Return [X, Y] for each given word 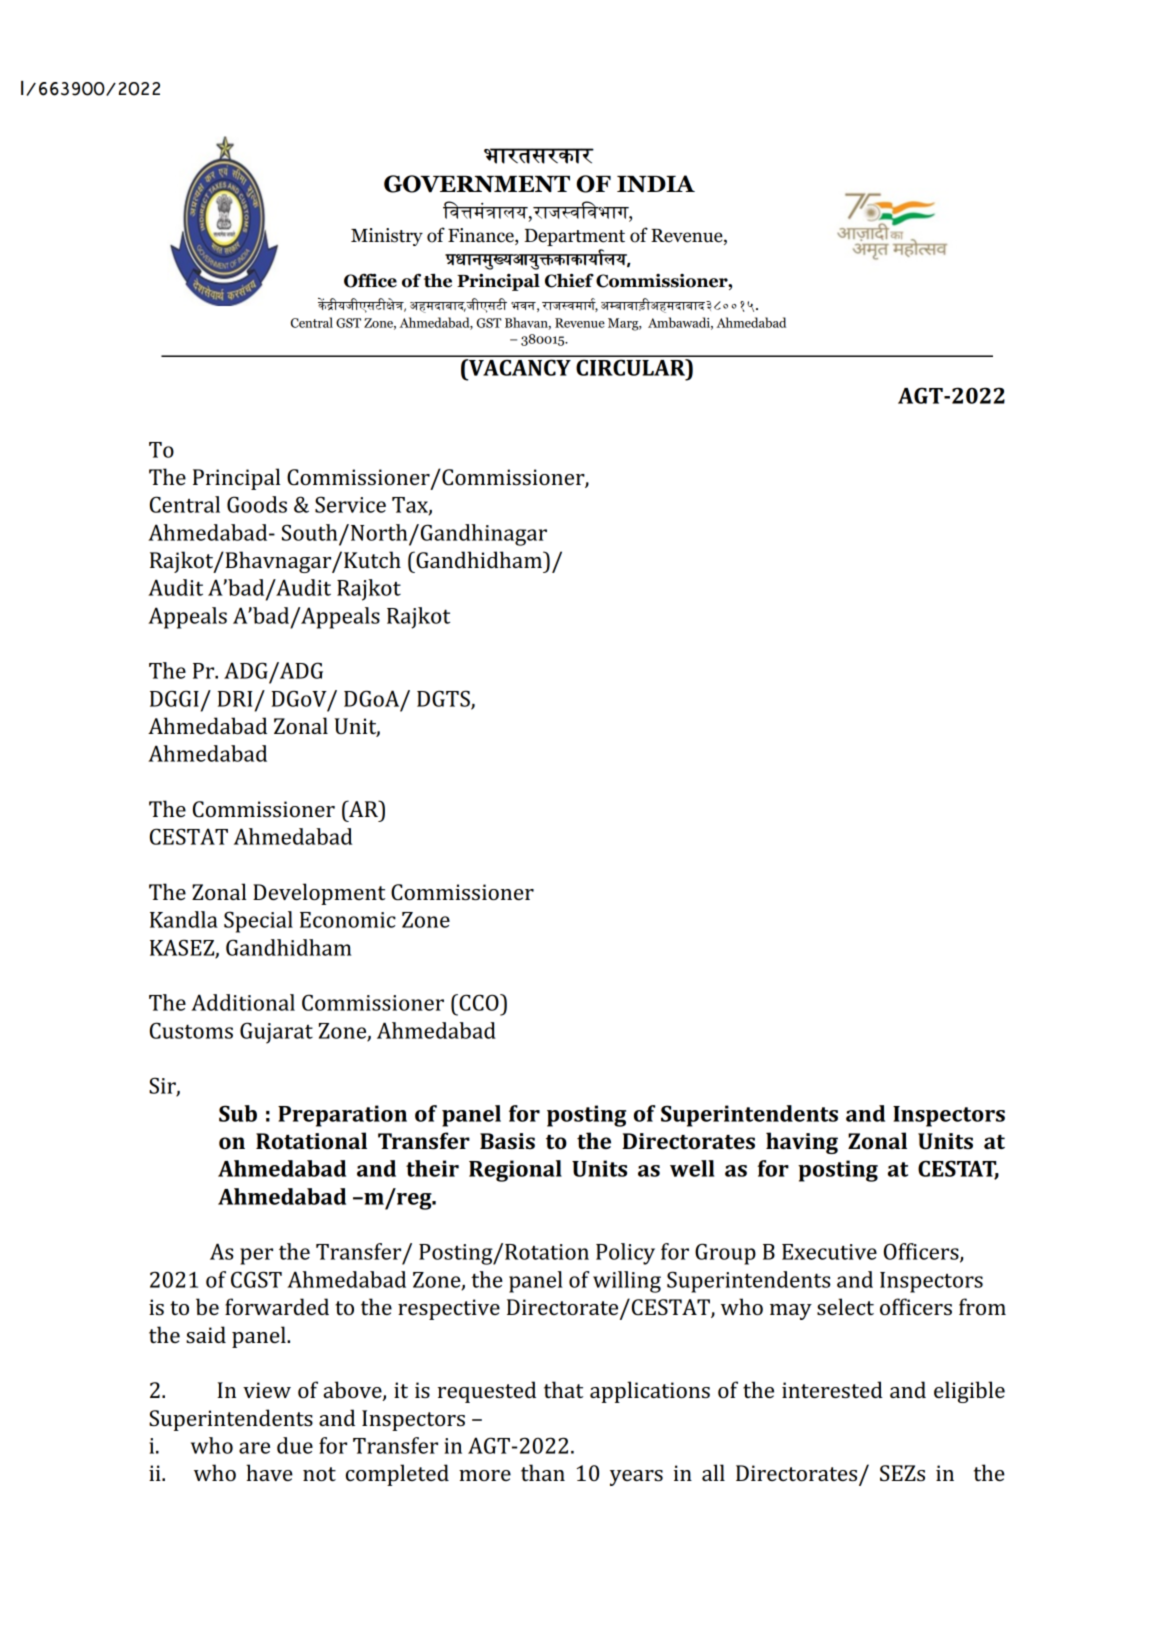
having [802, 1143]
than [543, 1472]
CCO [479, 1002]
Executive [829, 1252]
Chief [569, 280]
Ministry [387, 237]
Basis [507, 1141]
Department [574, 237]
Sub [238, 1113]
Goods [257, 504]
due [295, 1445]
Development [319, 894]
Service [350, 504]
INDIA [656, 183]
